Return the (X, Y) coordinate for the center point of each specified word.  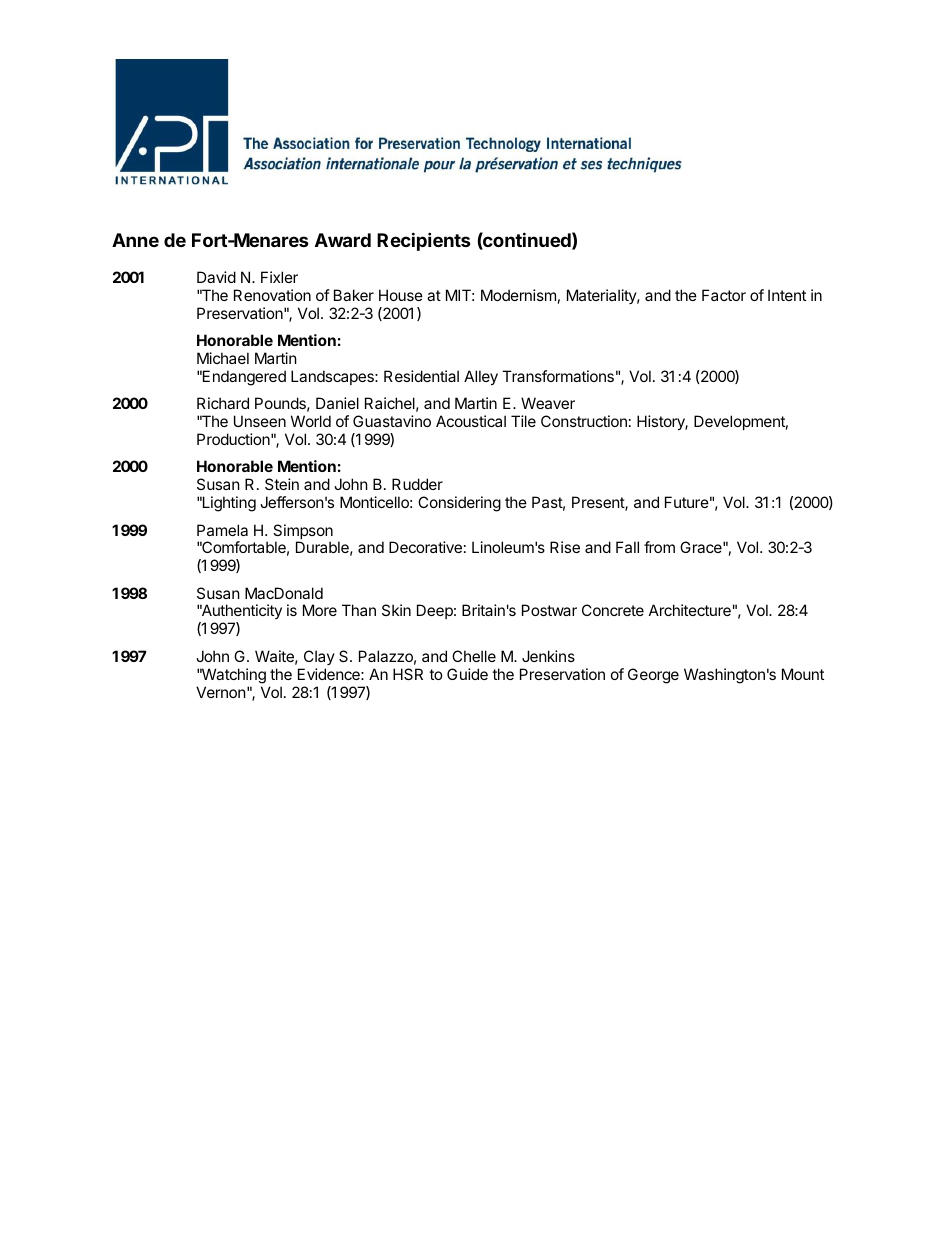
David (216, 277)
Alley (481, 377)
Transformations (558, 376)
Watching (233, 676)
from (659, 547)
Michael (223, 358)
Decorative (425, 547)
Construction (584, 421)
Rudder (417, 484)
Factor (724, 295)
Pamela (222, 530)
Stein (282, 484)
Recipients (424, 241)
